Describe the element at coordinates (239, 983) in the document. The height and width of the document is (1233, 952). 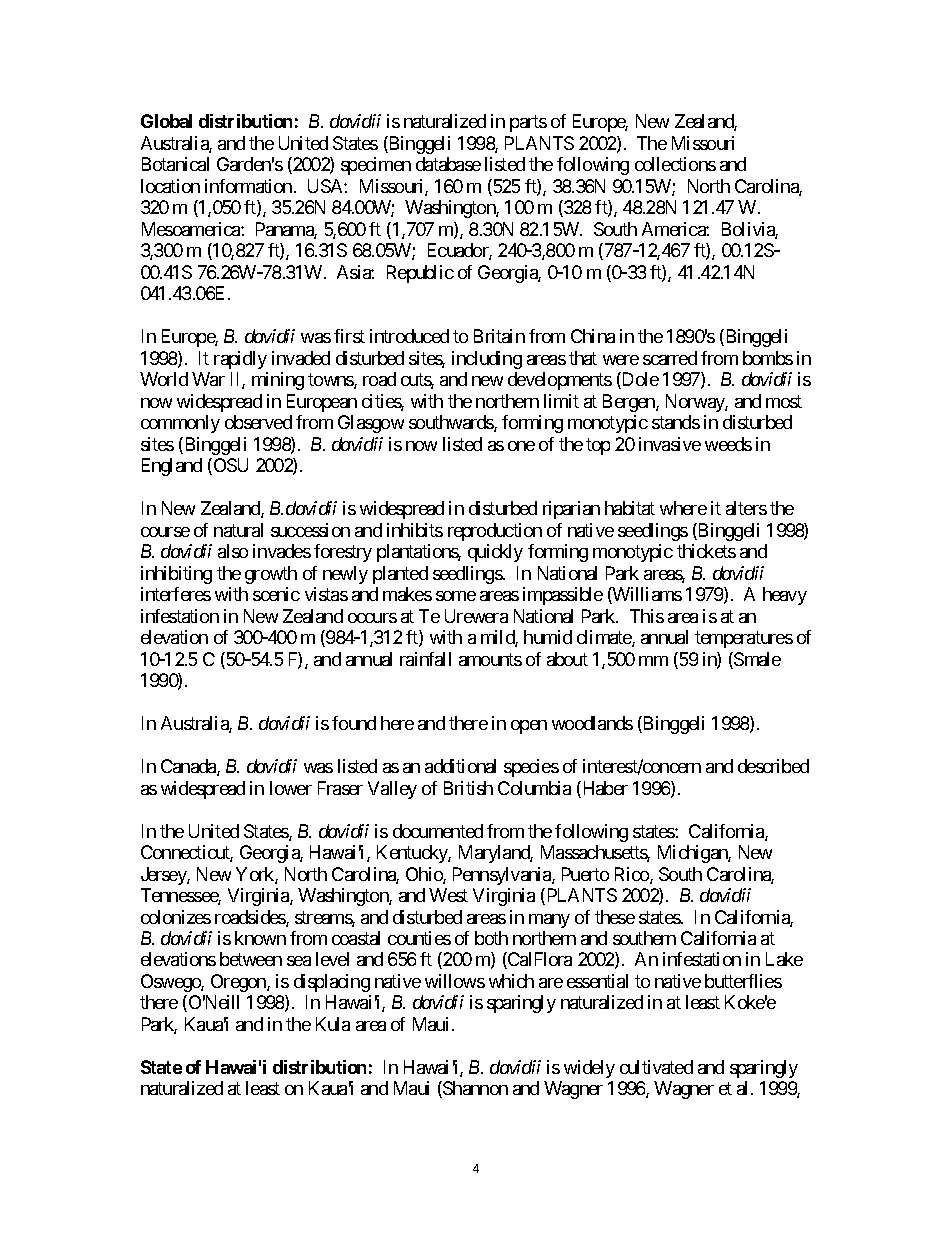
I see `Oregon` at that location.
